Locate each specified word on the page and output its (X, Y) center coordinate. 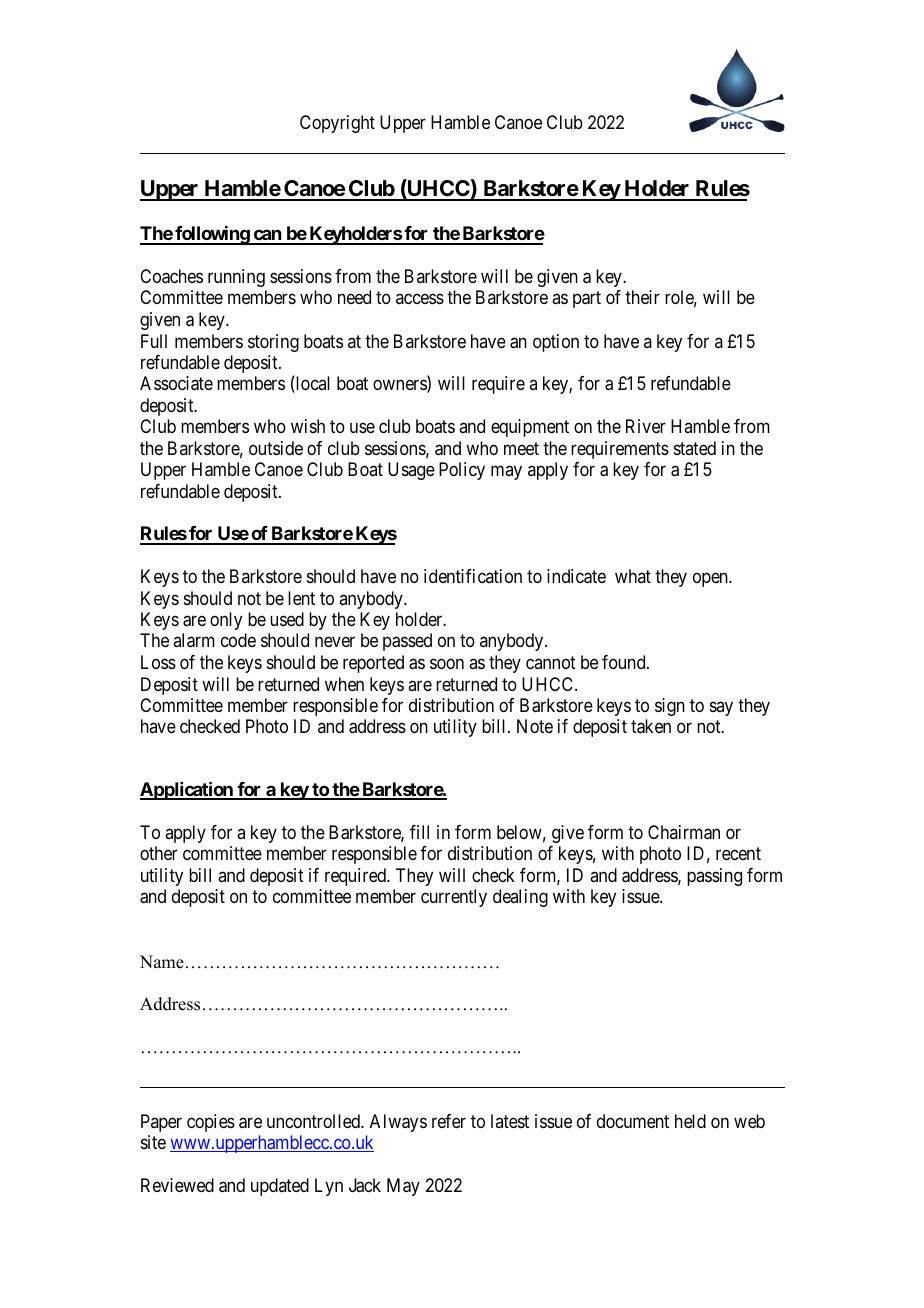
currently (454, 898)
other (159, 853)
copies (211, 1123)
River (646, 426)
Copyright (337, 124)
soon (447, 663)
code (238, 640)
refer (449, 1121)
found (625, 662)
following (212, 235)
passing (714, 877)
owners (400, 386)
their (642, 297)
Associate (176, 383)
